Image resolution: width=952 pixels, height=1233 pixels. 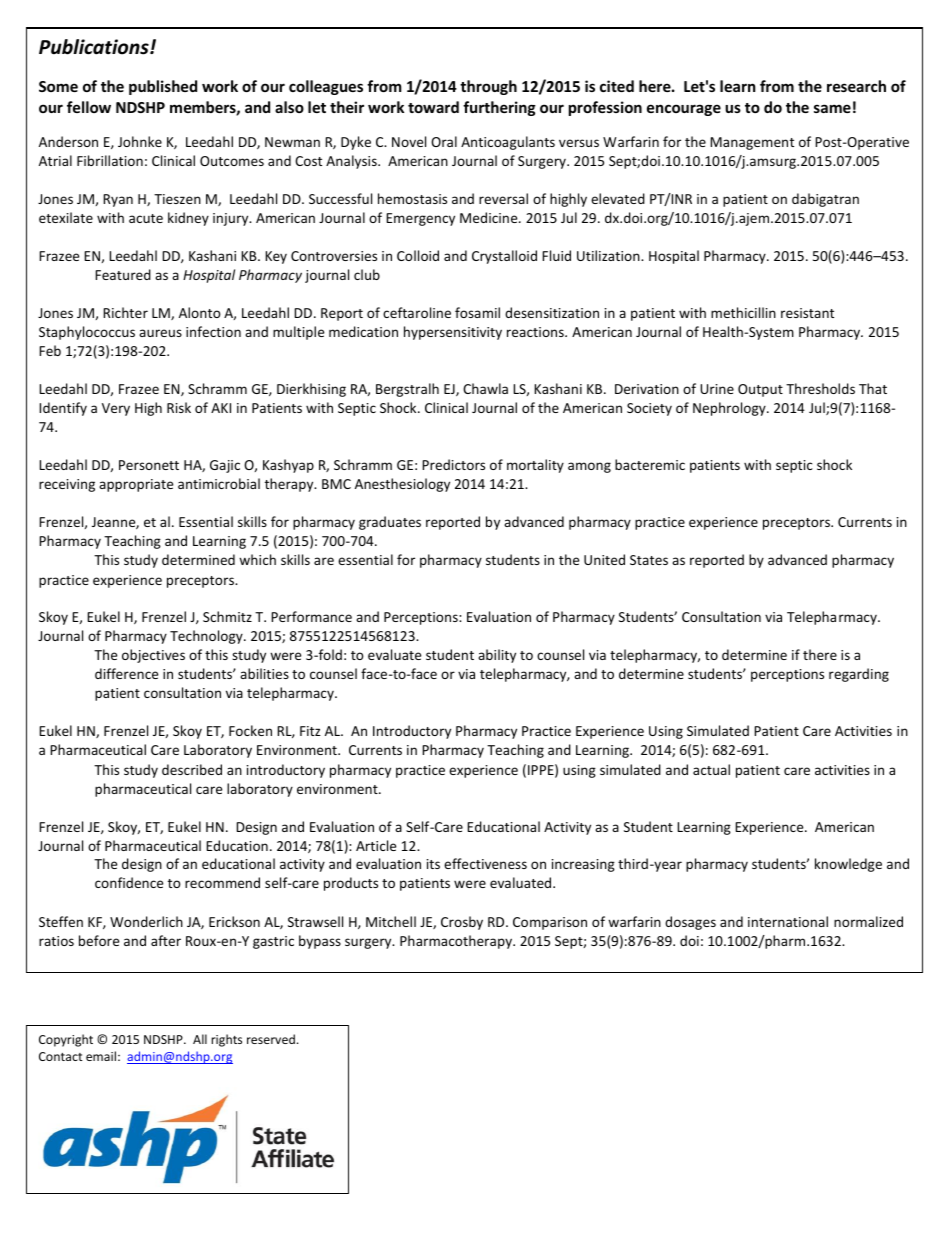 I want to click on email, so click(x=101, y=1056).
